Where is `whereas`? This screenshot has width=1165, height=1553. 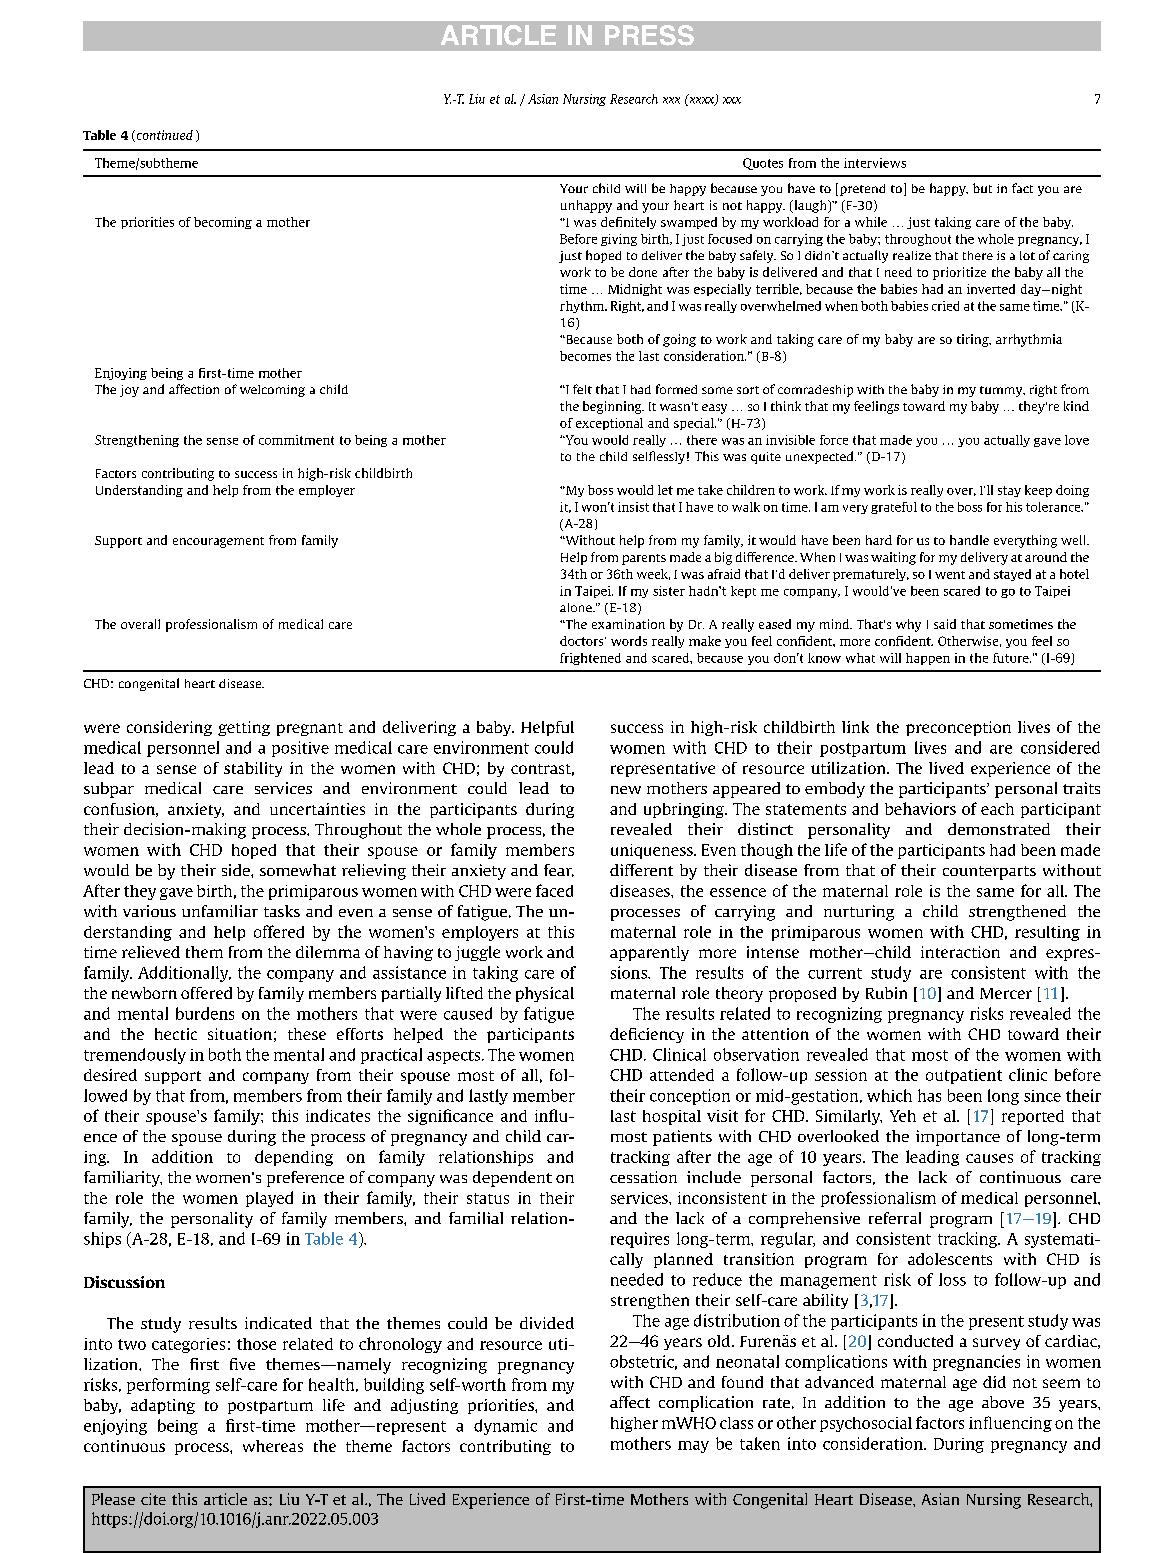 whereas is located at coordinates (273, 1446).
